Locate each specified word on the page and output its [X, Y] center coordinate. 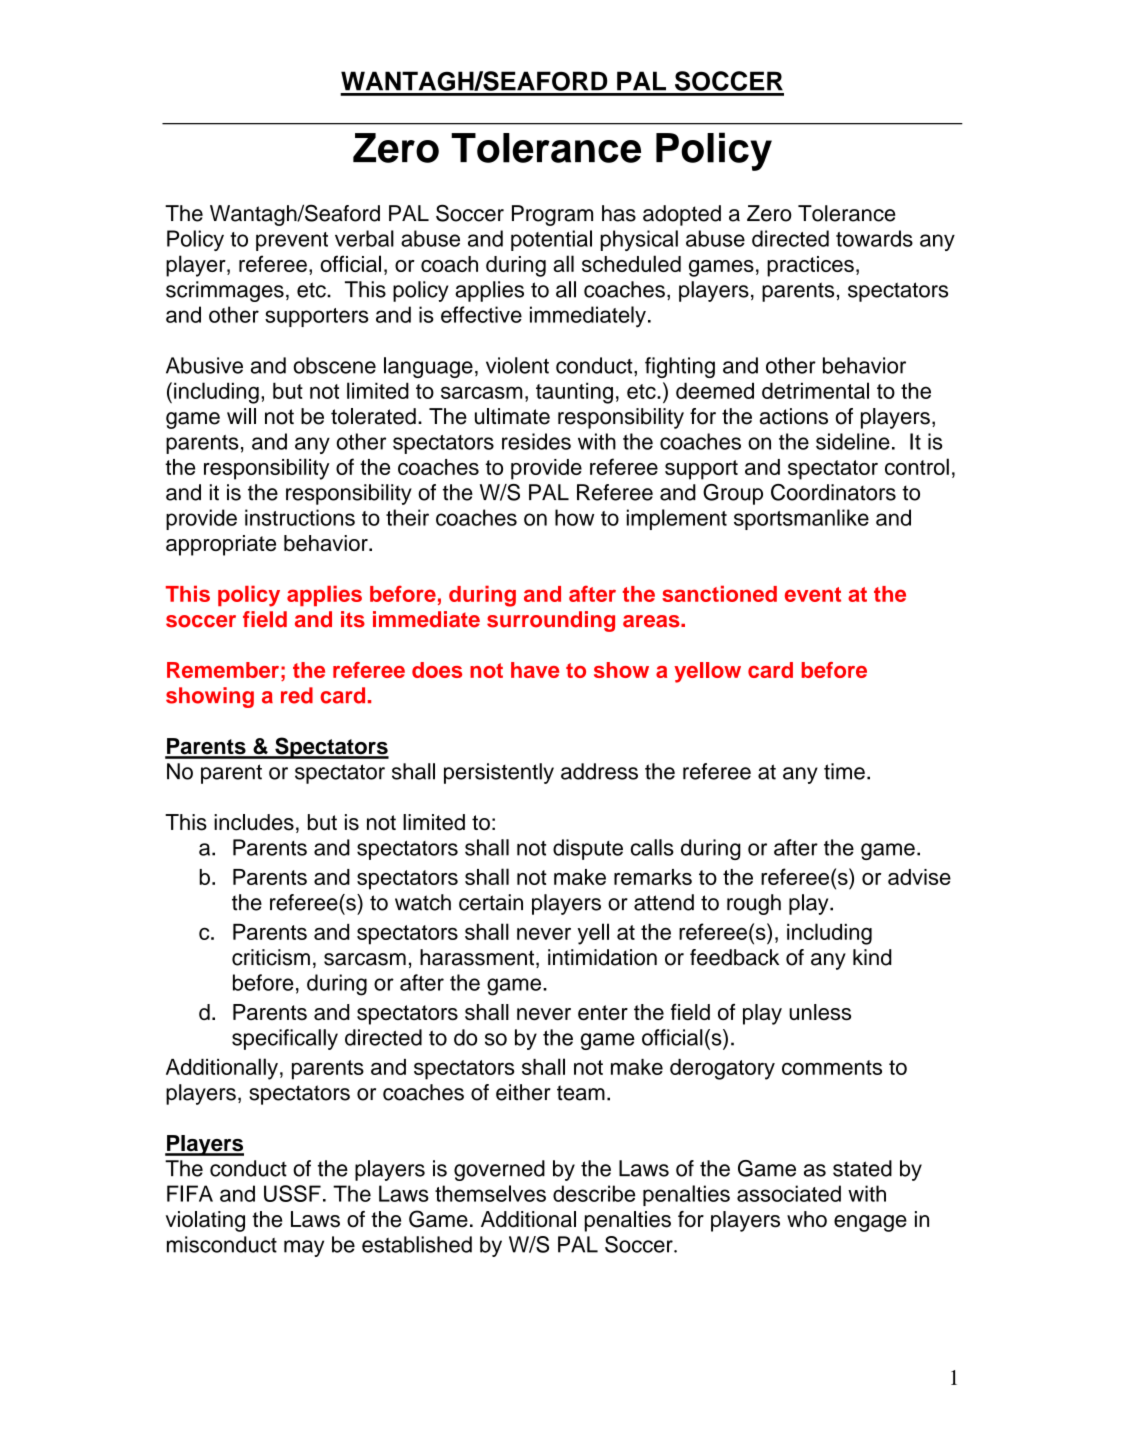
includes [254, 822]
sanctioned [719, 593]
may [304, 1248]
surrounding [551, 621]
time [844, 771]
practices [810, 266]
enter [603, 1012]
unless [820, 1012]
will [241, 416]
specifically [285, 1039]
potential [551, 240]
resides [536, 441]
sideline [853, 441]
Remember [223, 670]
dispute [588, 849]
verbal [364, 238]
